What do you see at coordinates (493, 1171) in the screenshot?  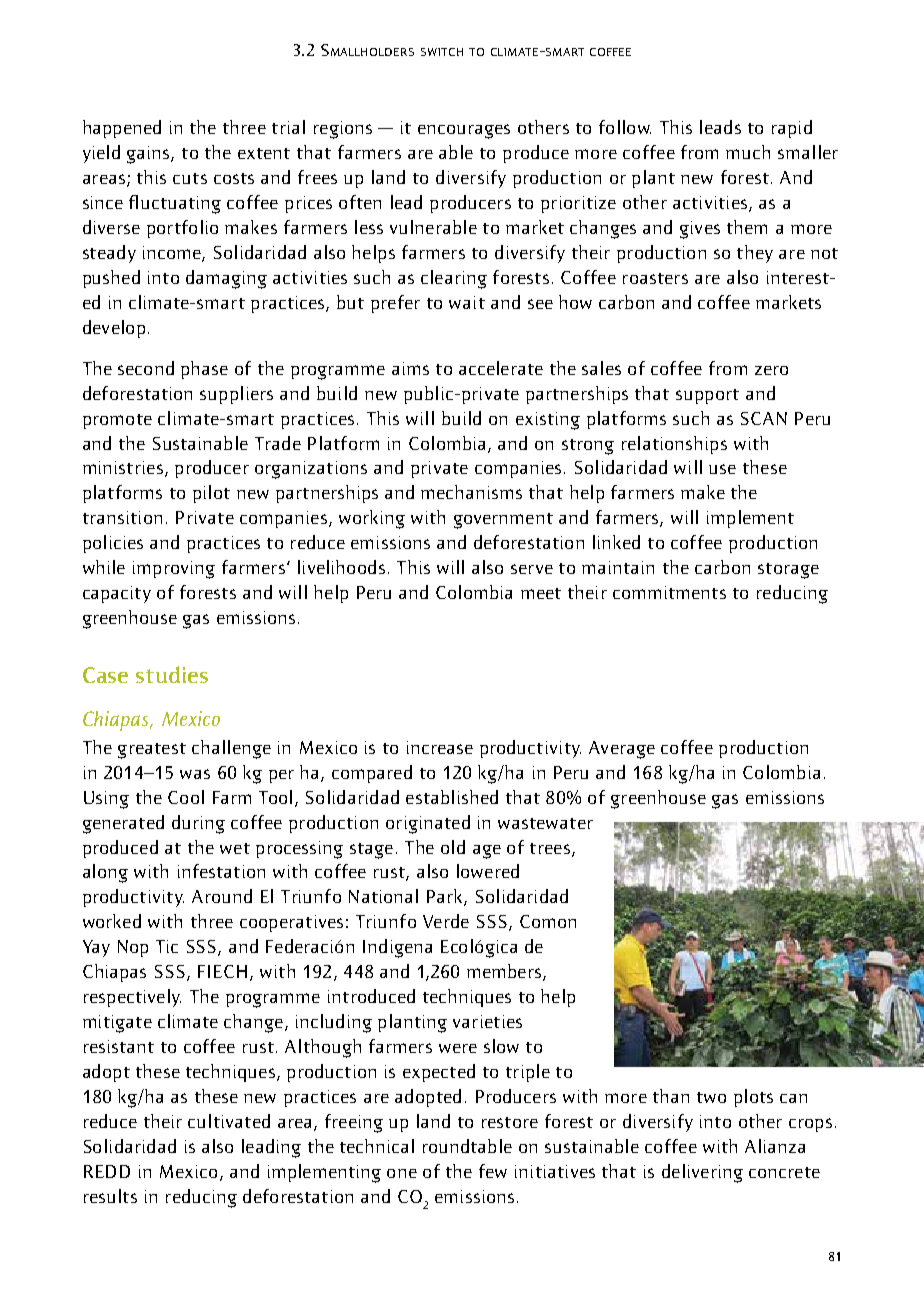 I see `few` at bounding box center [493, 1171].
